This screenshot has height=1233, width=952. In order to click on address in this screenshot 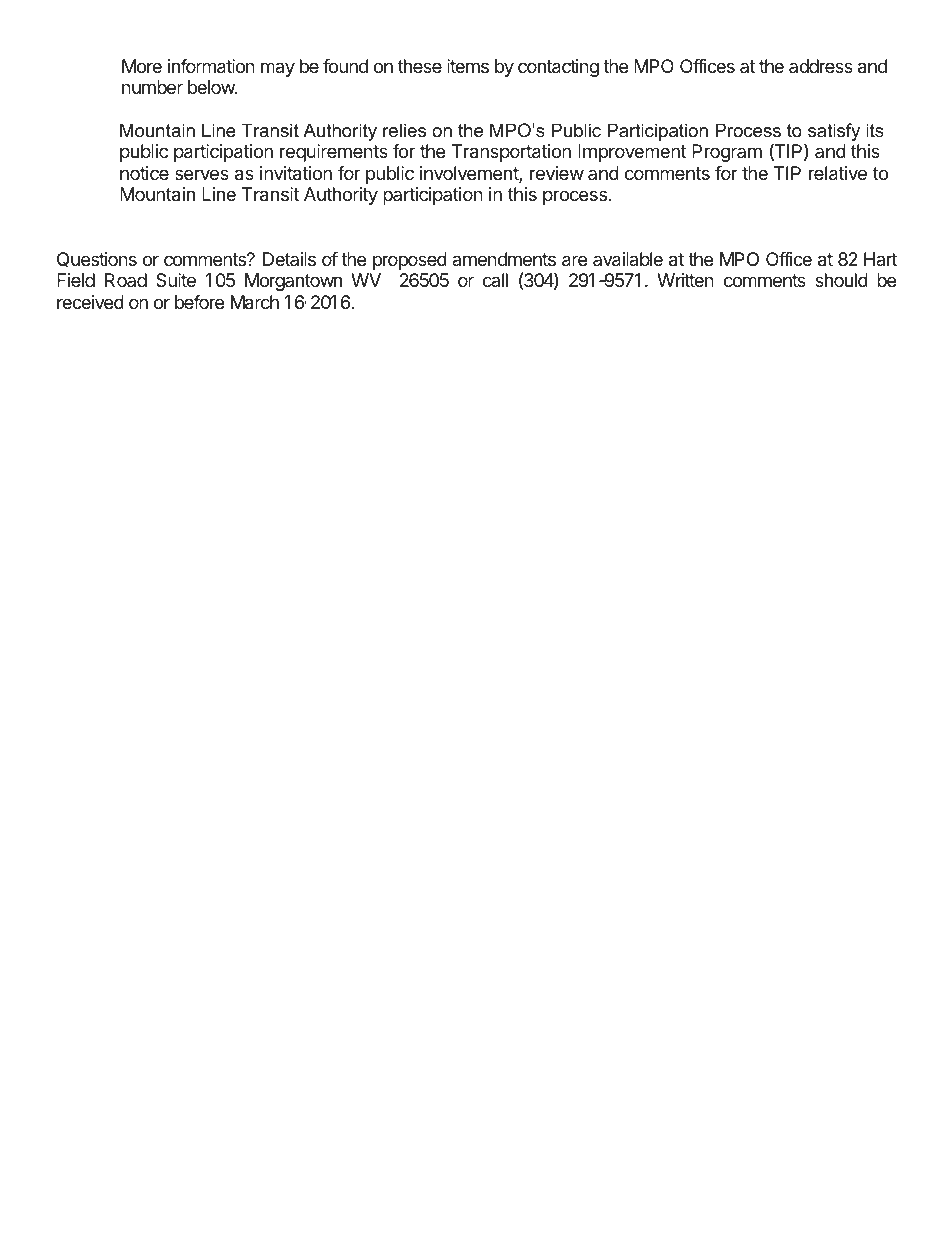, I will do `click(821, 66)`.
